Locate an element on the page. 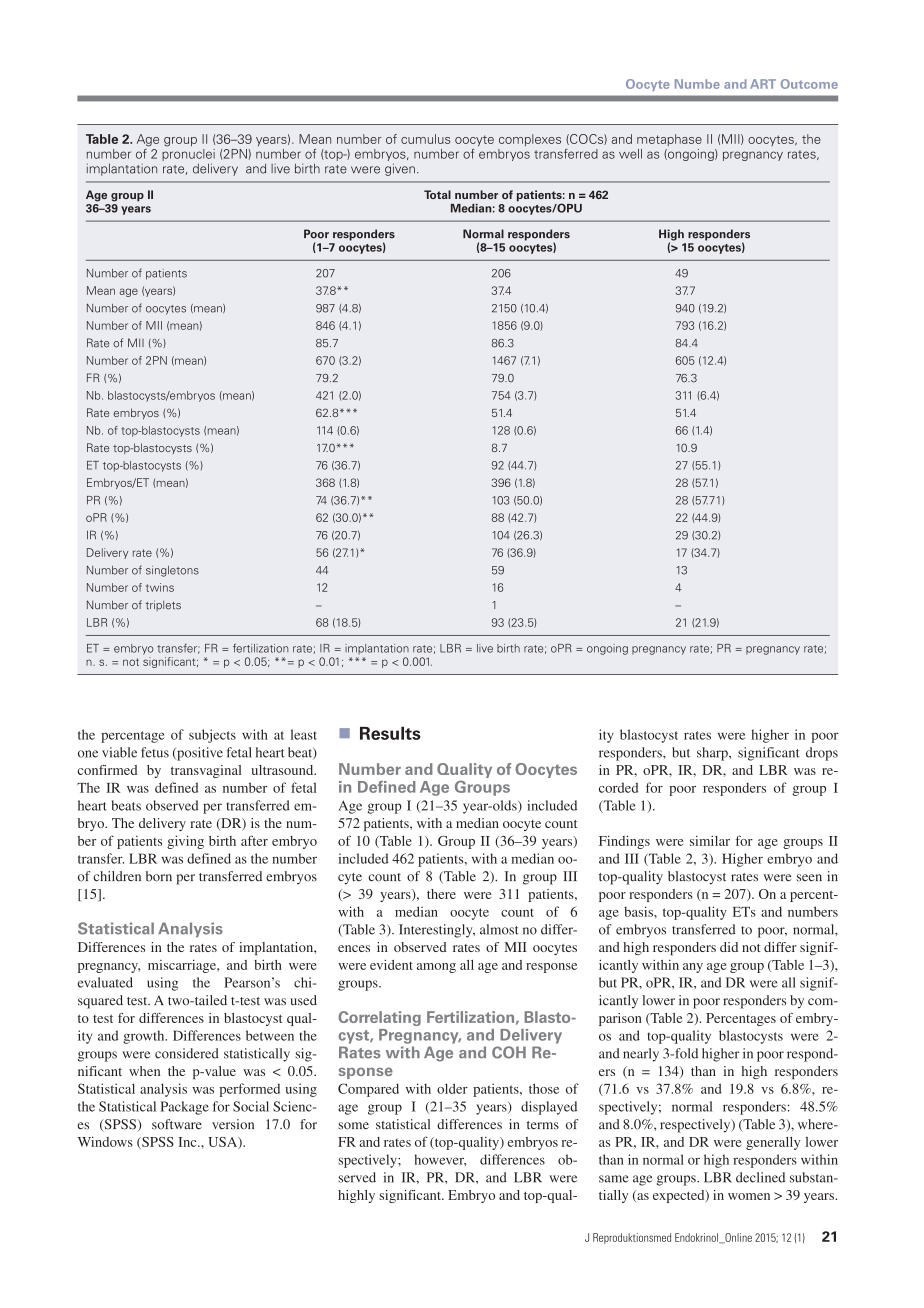 This image has height=1308, width=924. given is located at coordinates (400, 169).
